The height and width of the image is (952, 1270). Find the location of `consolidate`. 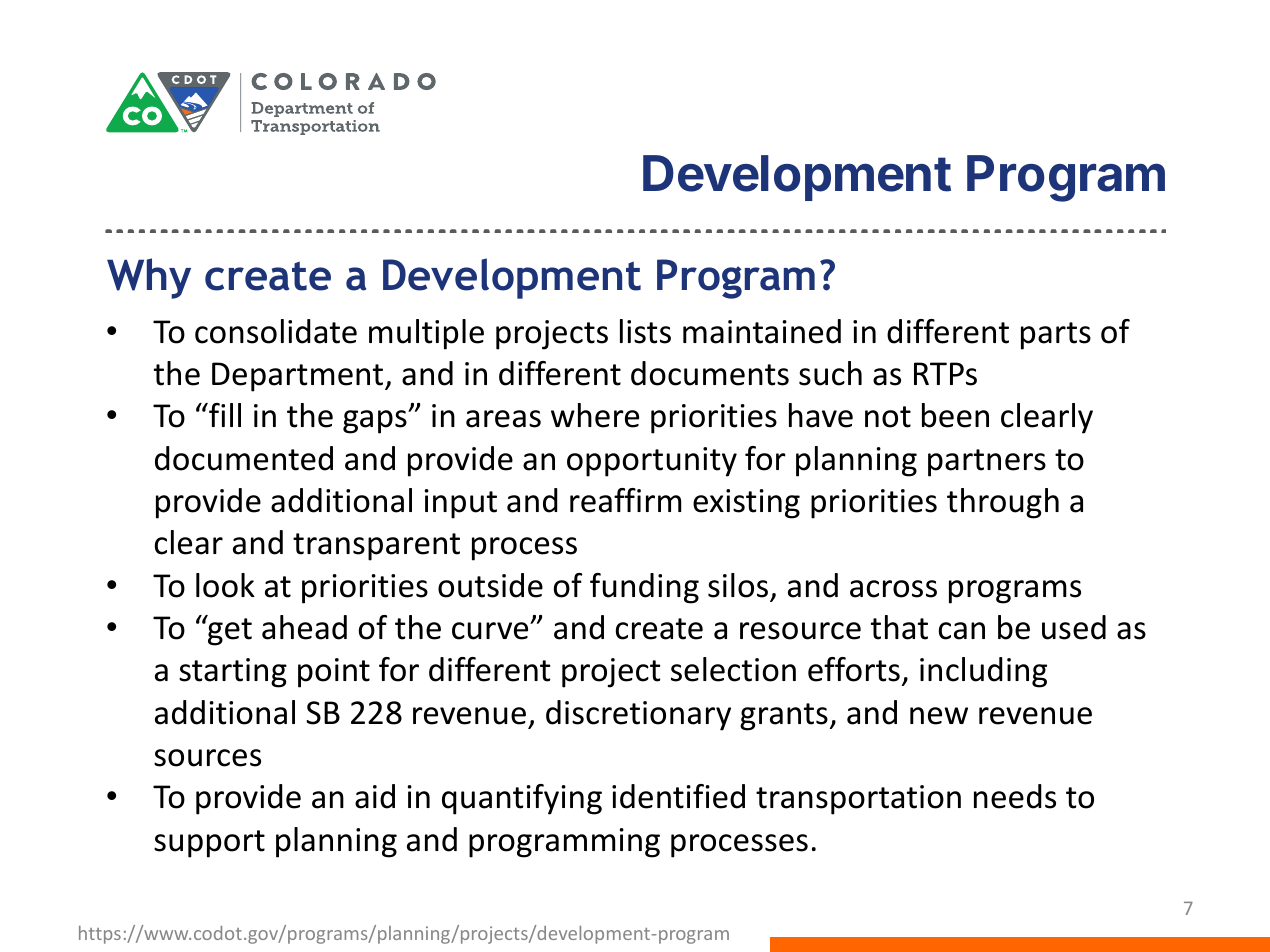

consolidate is located at coordinates (276, 331).
